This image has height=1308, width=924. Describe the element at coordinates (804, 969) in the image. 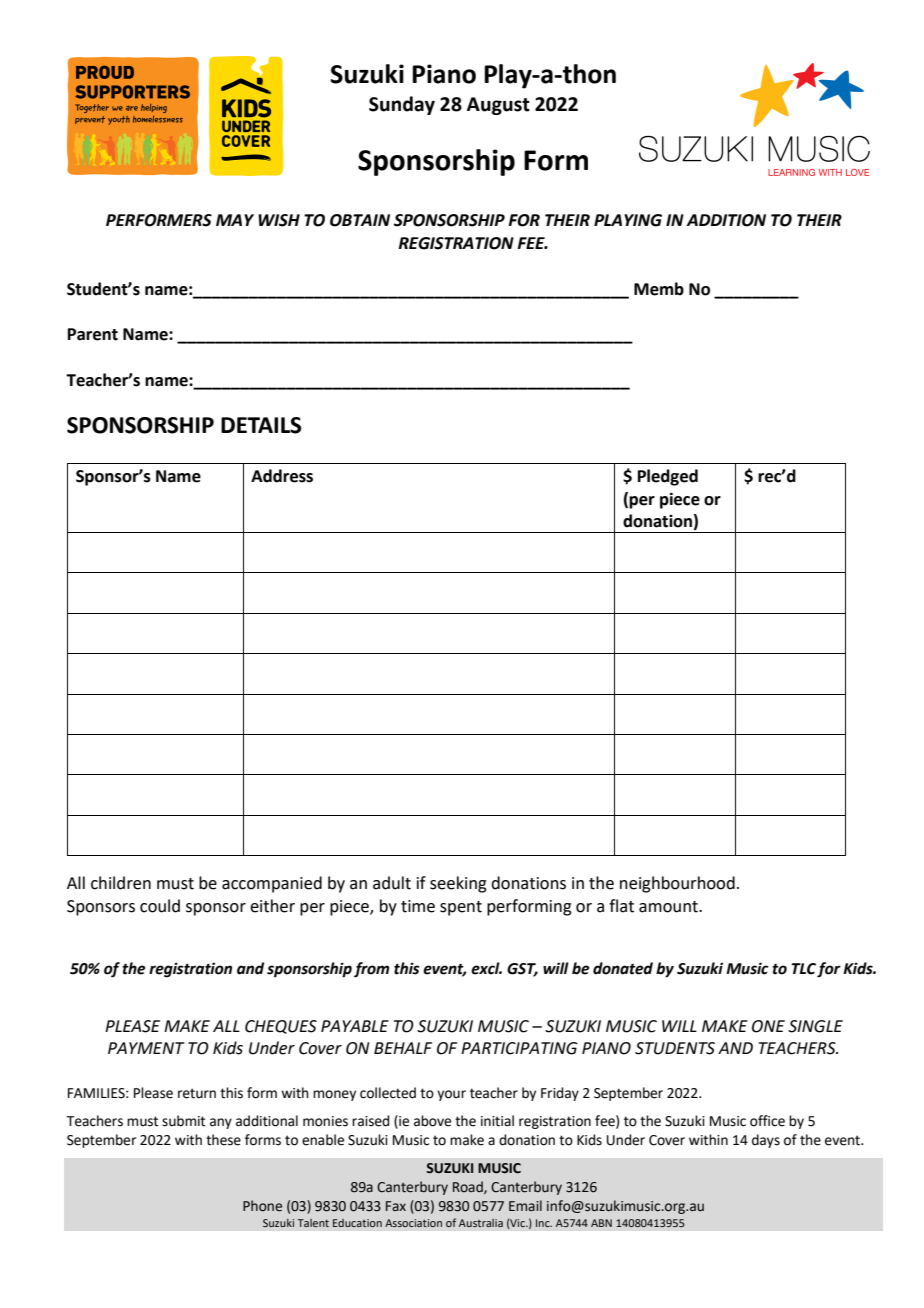

I see `TLC` at that location.
